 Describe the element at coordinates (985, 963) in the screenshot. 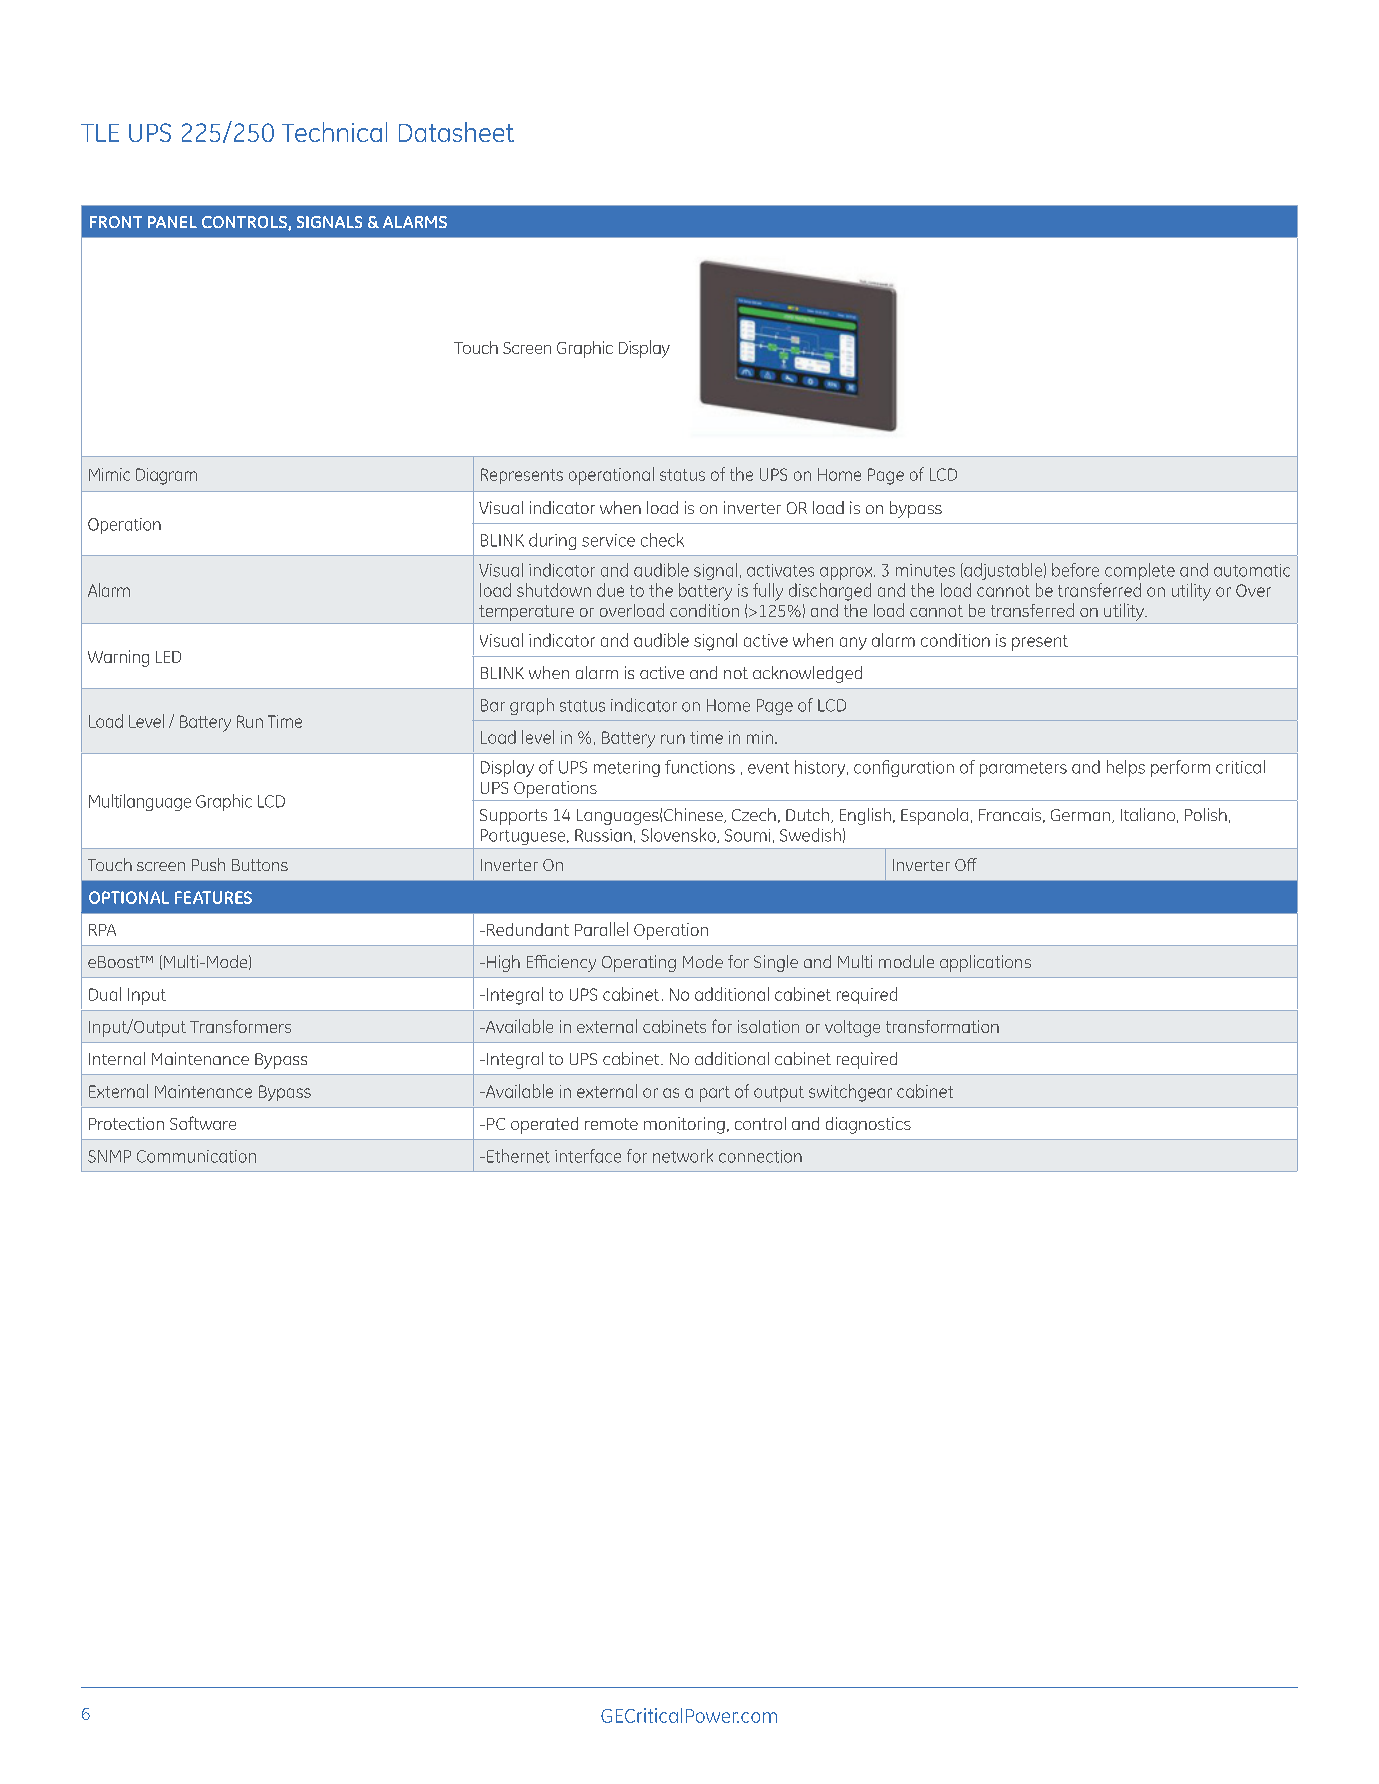

I see `applications` at that location.
